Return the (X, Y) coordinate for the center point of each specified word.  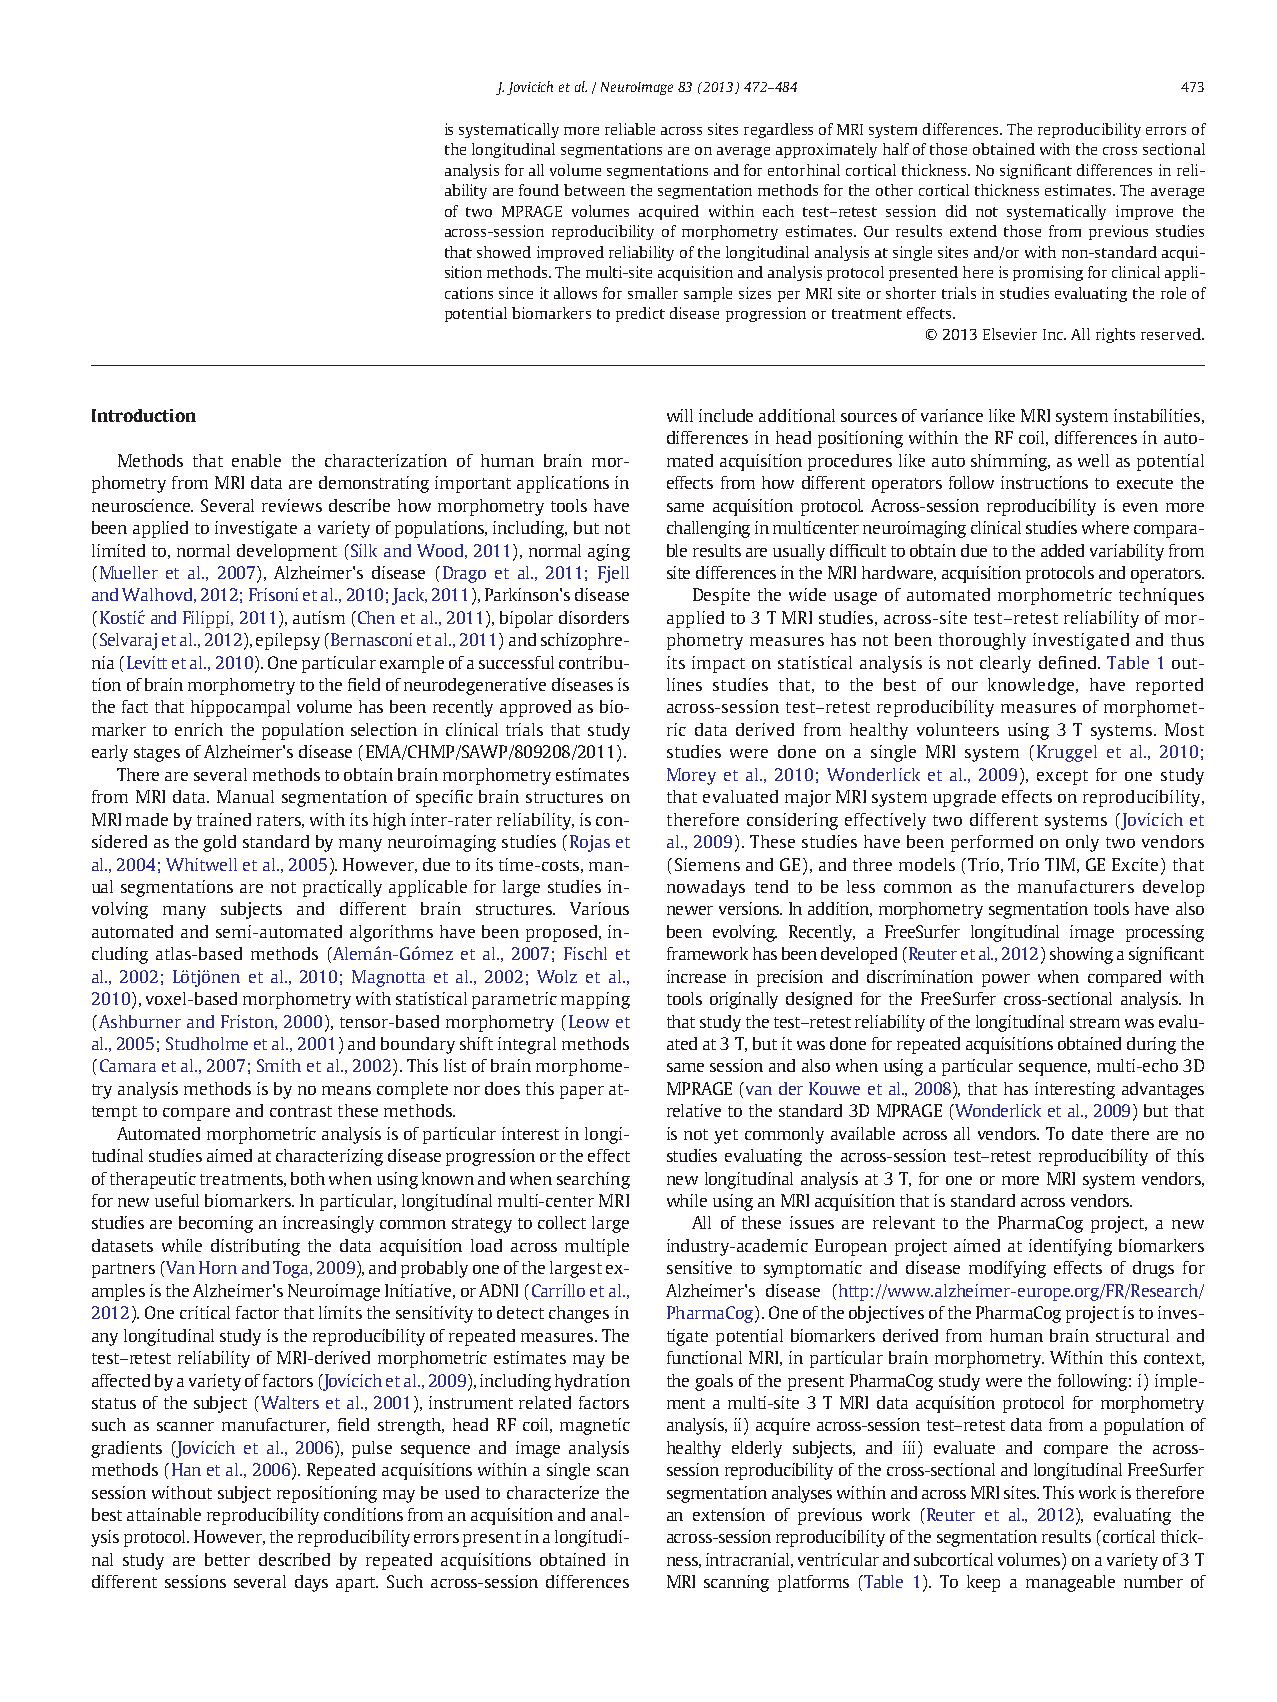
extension (729, 1514)
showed (504, 252)
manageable (1070, 1583)
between (594, 190)
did (956, 211)
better (227, 1559)
